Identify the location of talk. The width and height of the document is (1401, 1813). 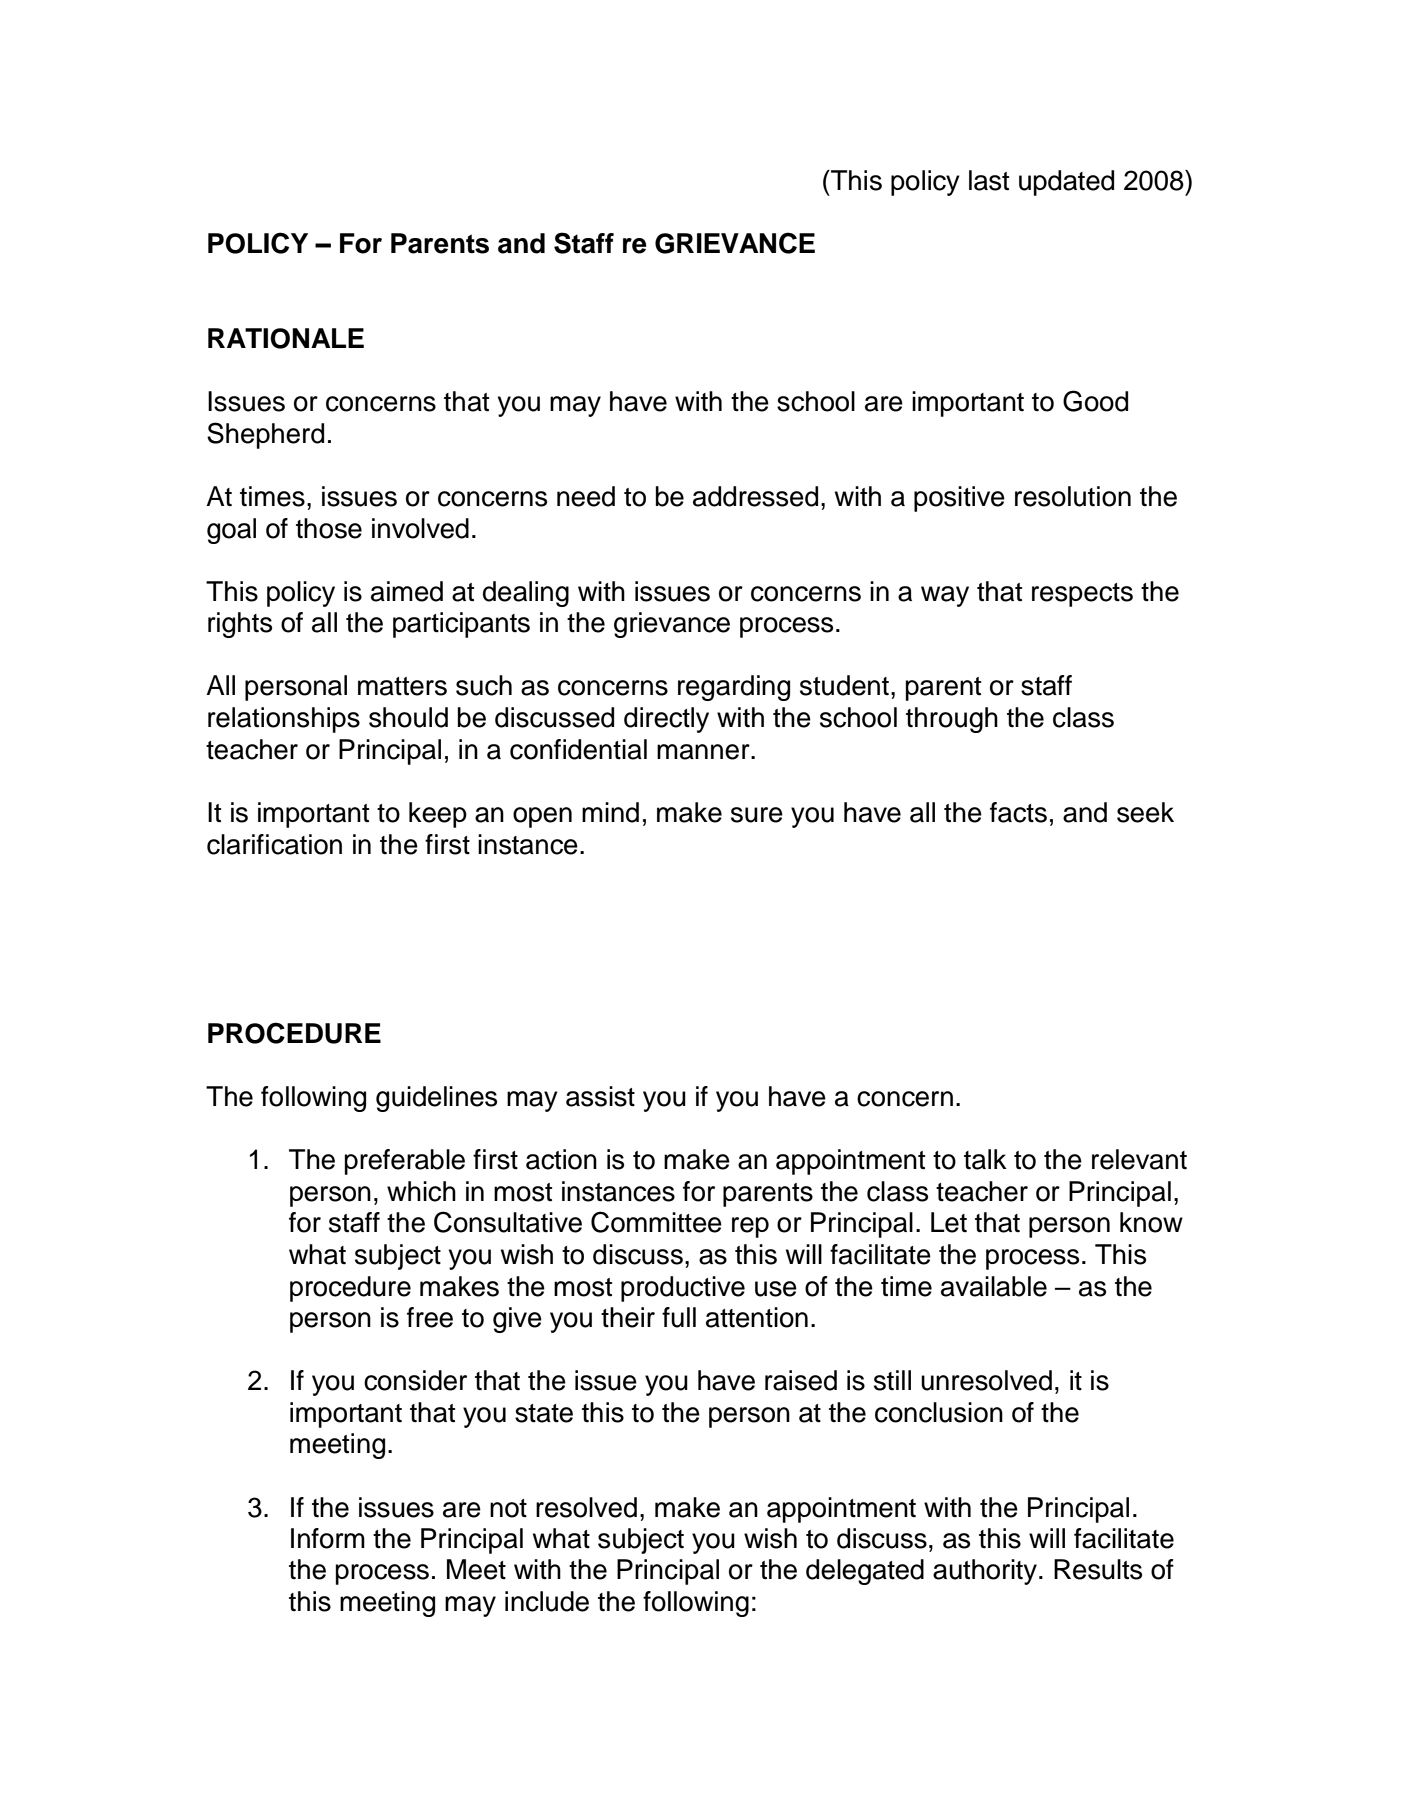
(985, 1159).
